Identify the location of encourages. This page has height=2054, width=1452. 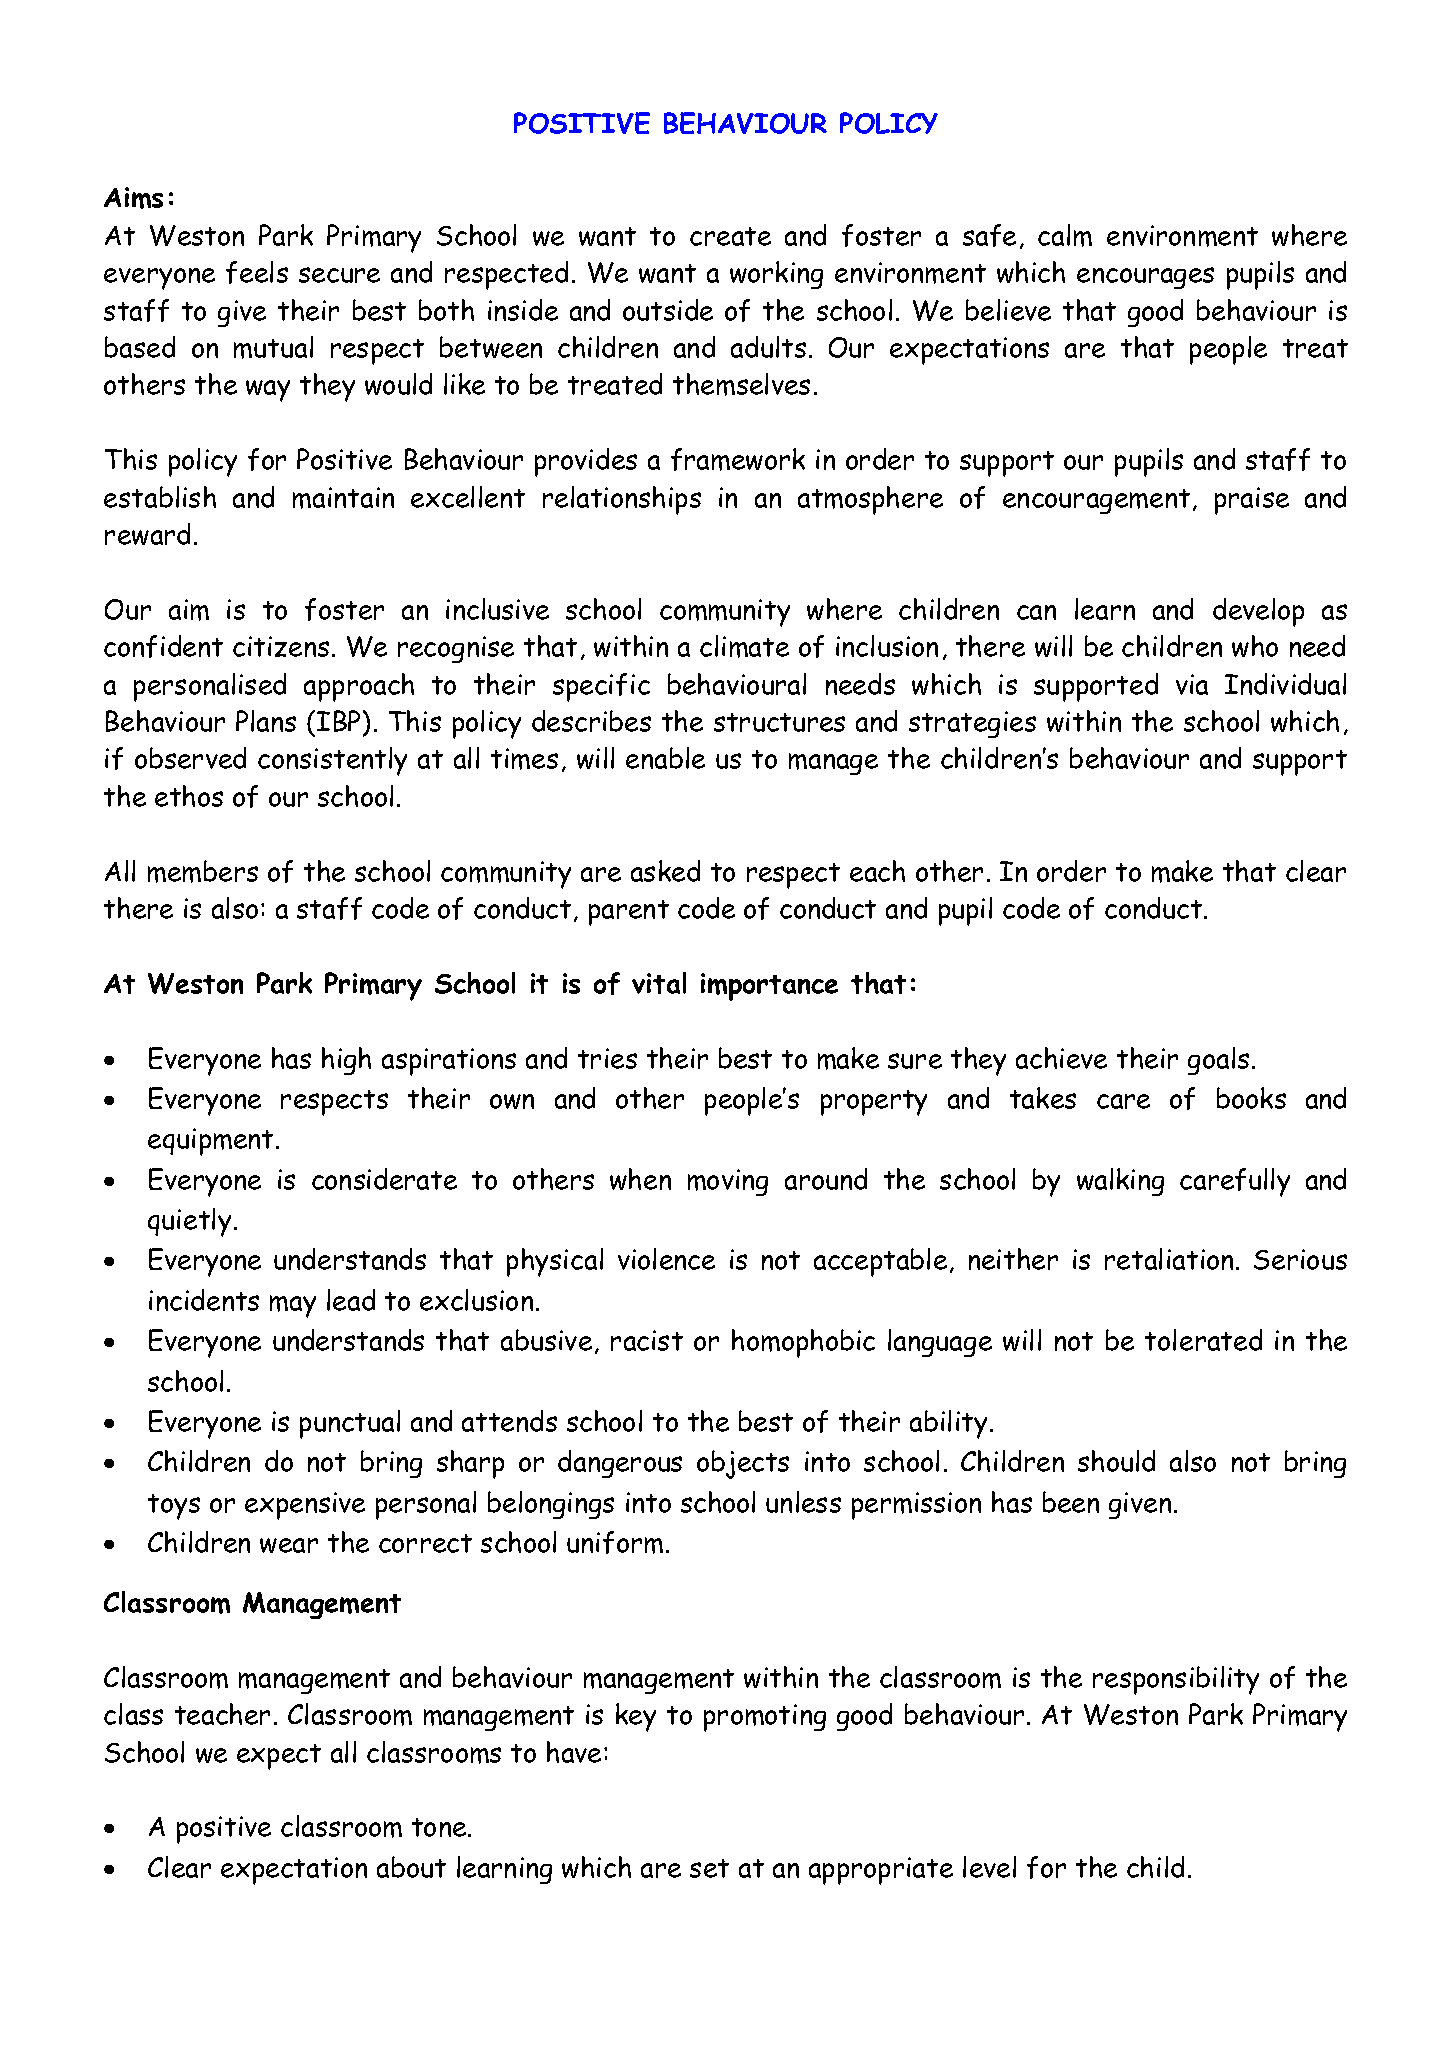
(1145, 278).
